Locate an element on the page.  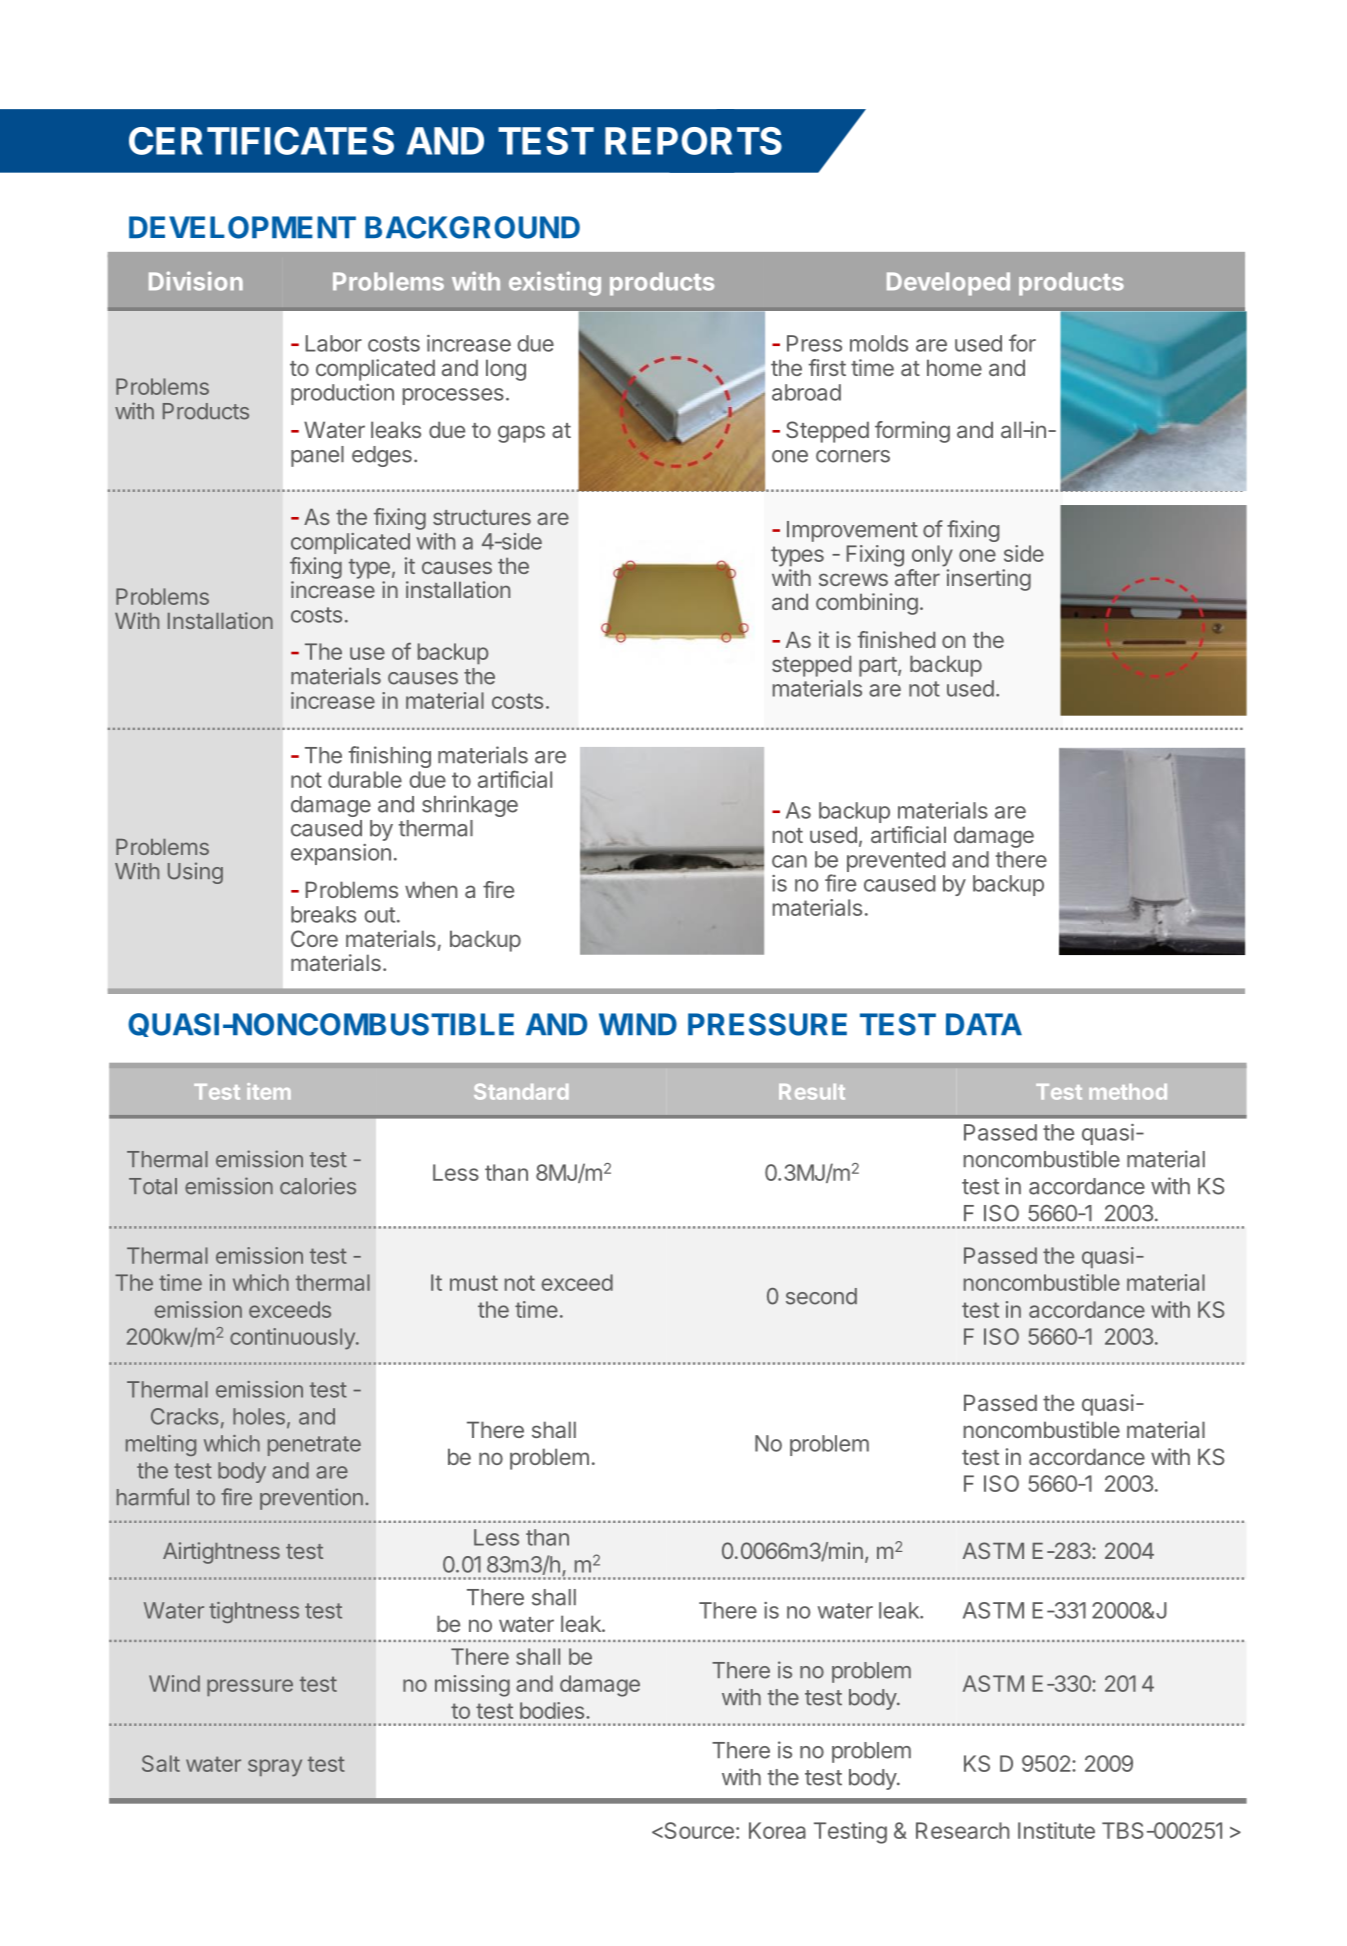
bodies is located at coordinates (552, 1710).
